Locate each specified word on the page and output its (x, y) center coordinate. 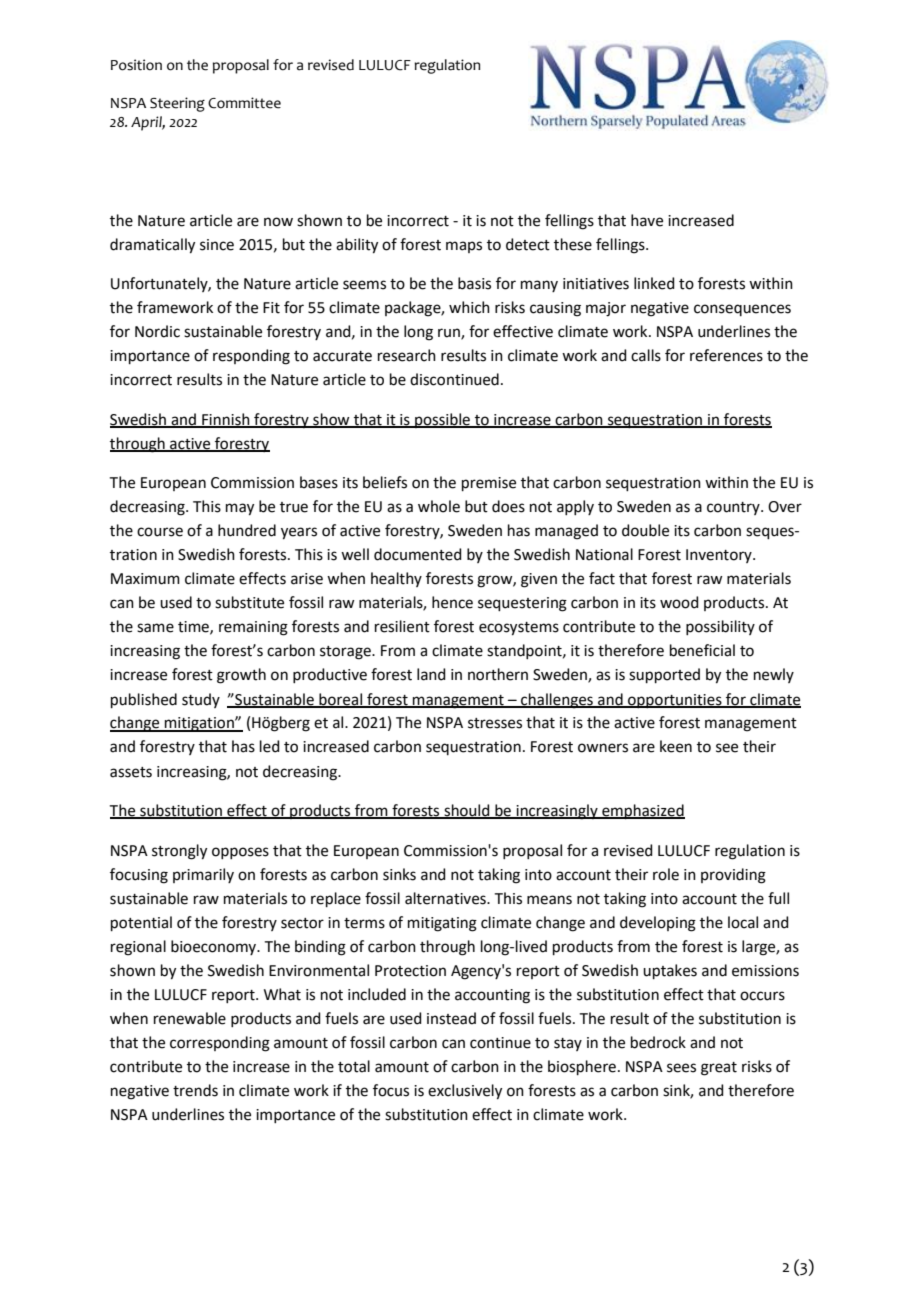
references (726, 355)
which (469, 307)
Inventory (720, 556)
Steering (177, 104)
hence (452, 602)
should (467, 811)
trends (195, 1090)
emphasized (642, 811)
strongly (179, 852)
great (719, 1069)
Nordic (157, 331)
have (647, 220)
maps (464, 247)
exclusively (465, 1092)
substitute (249, 602)
